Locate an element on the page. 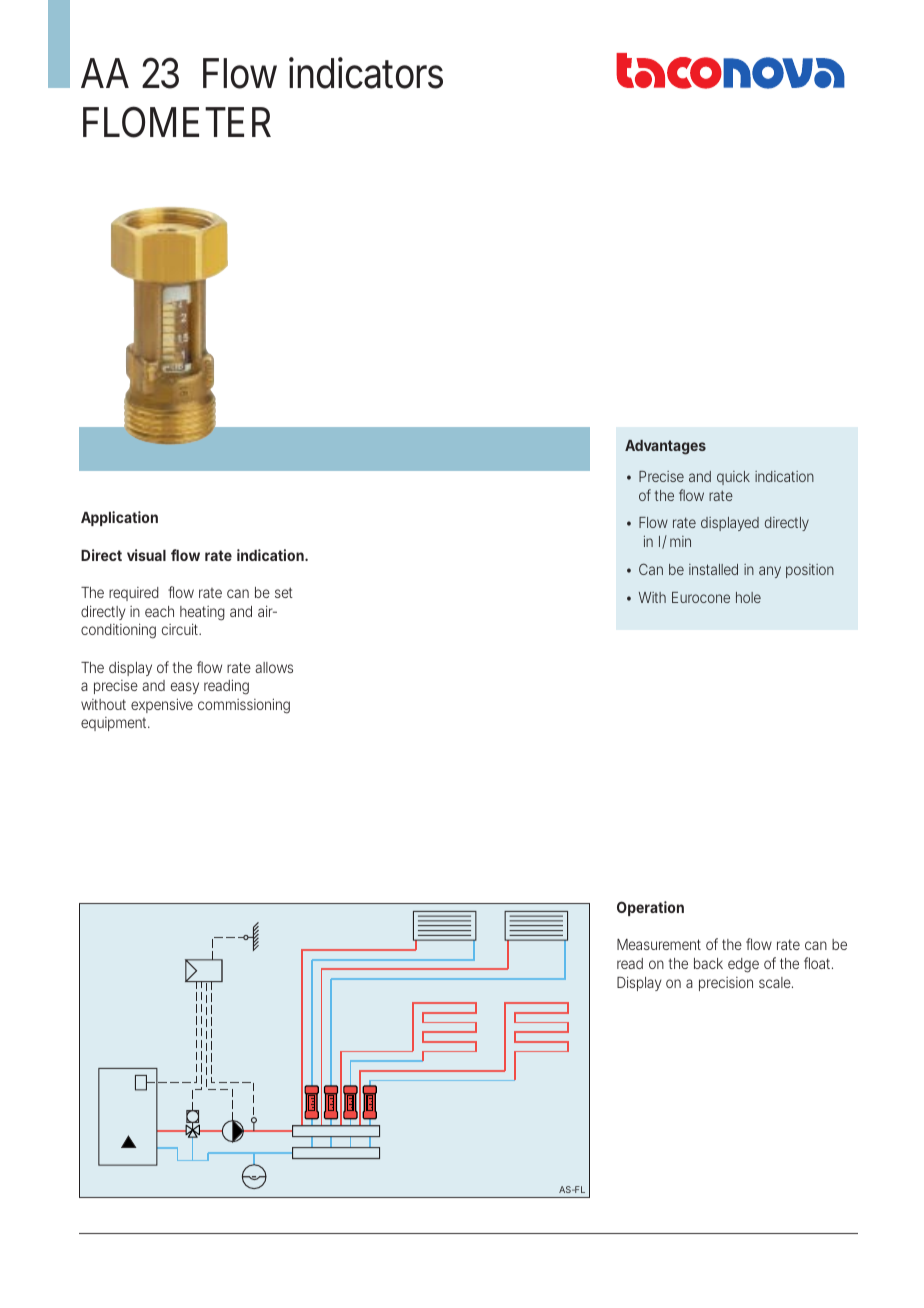 The image size is (924, 1308). min is located at coordinates (680, 541).
